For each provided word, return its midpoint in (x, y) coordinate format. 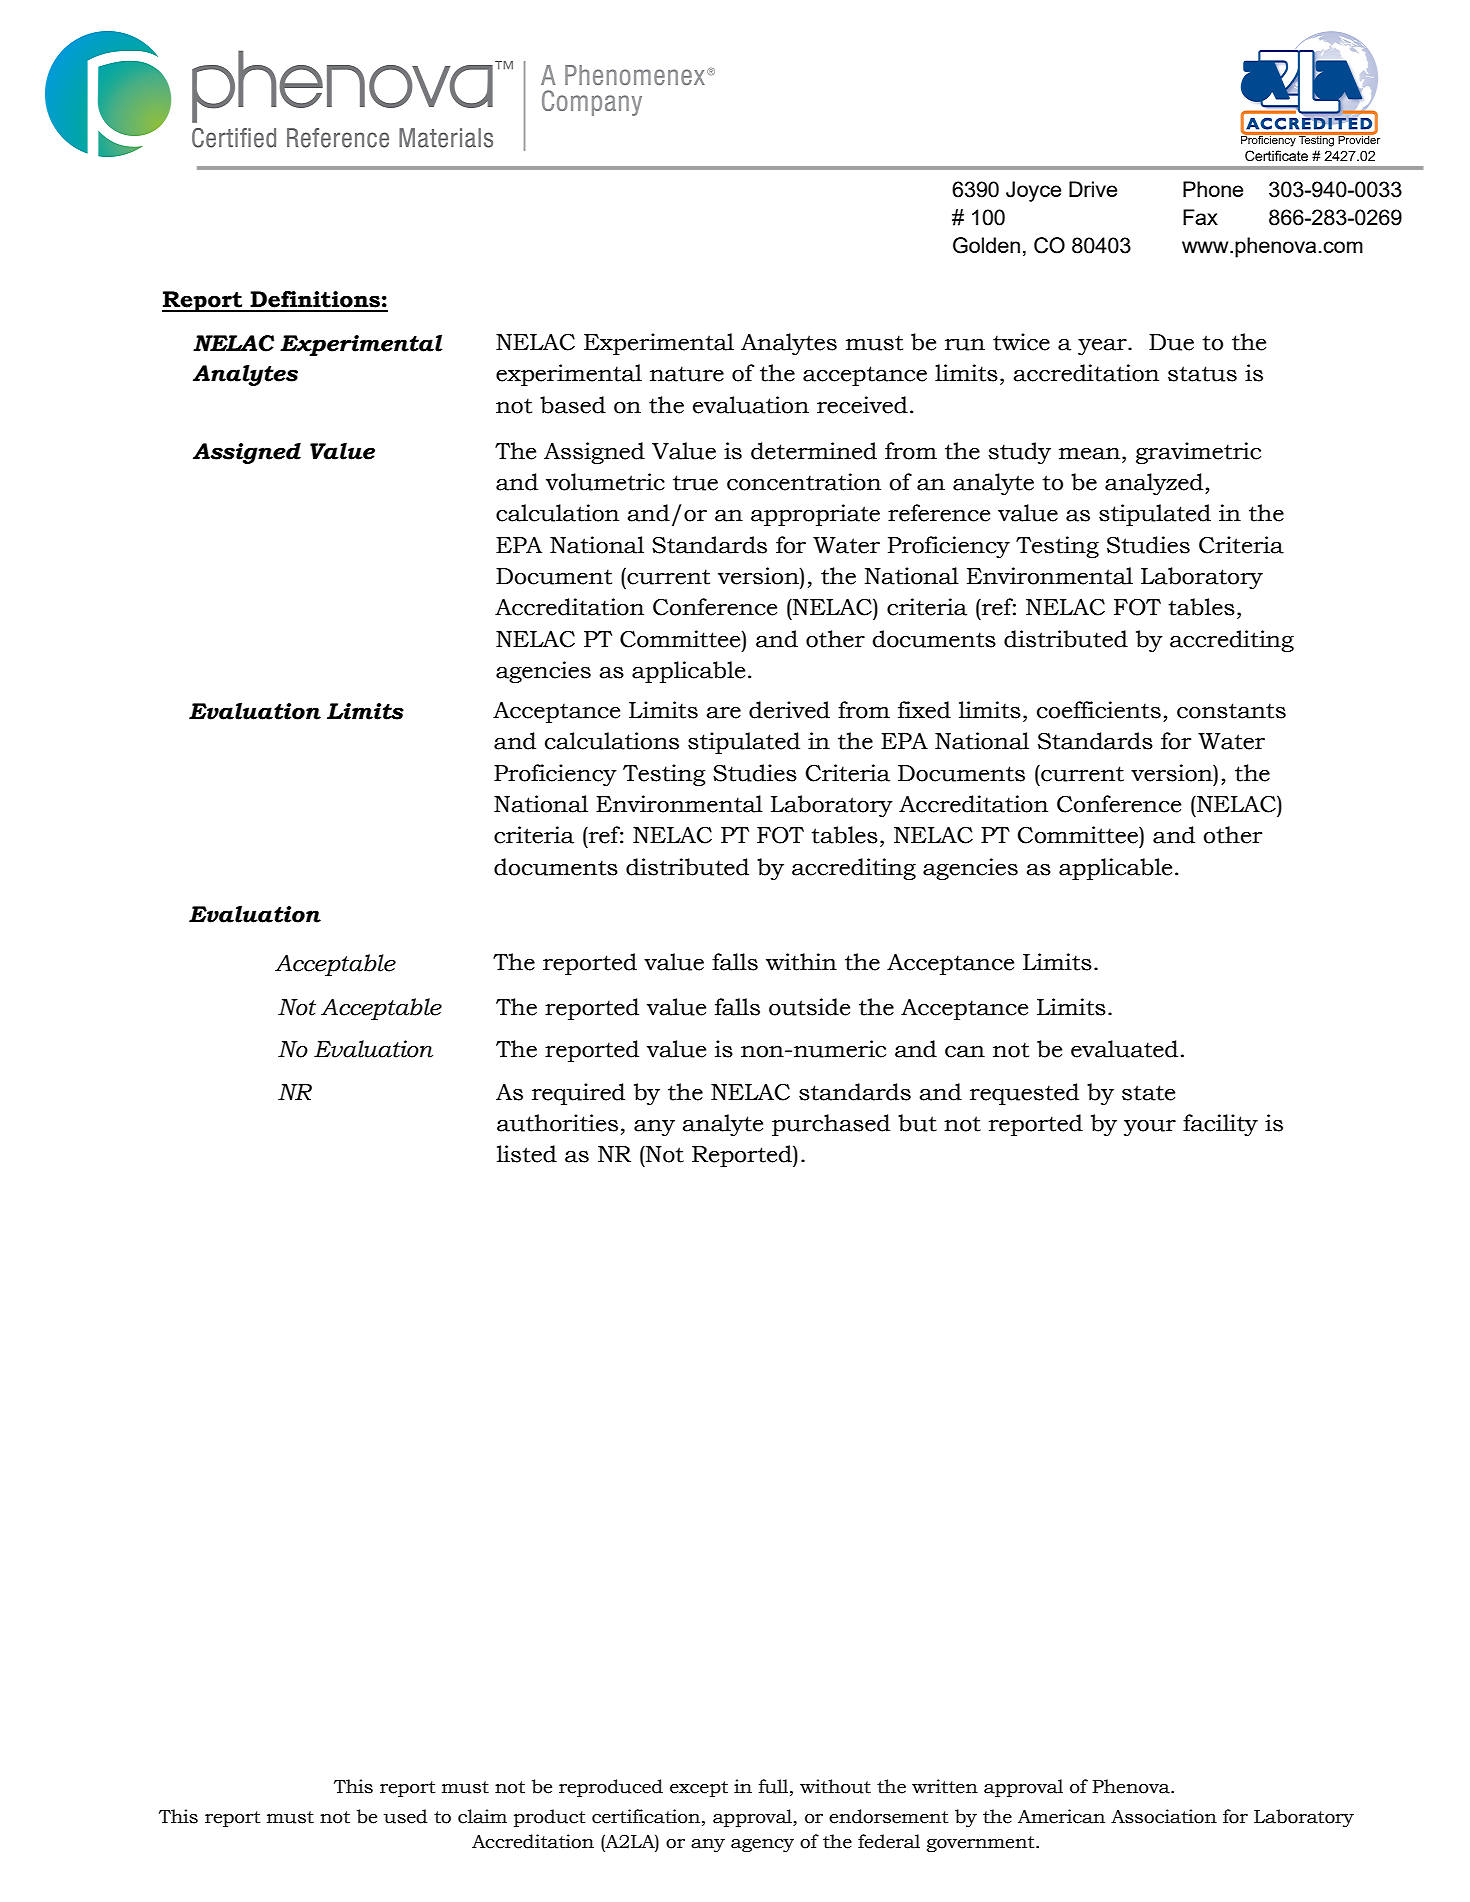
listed (527, 1154)
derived (789, 710)
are (723, 713)
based (573, 405)
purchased (831, 1125)
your (1150, 1127)
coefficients (1099, 710)
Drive (1093, 189)
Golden (986, 245)
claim (482, 1816)
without (835, 1786)
